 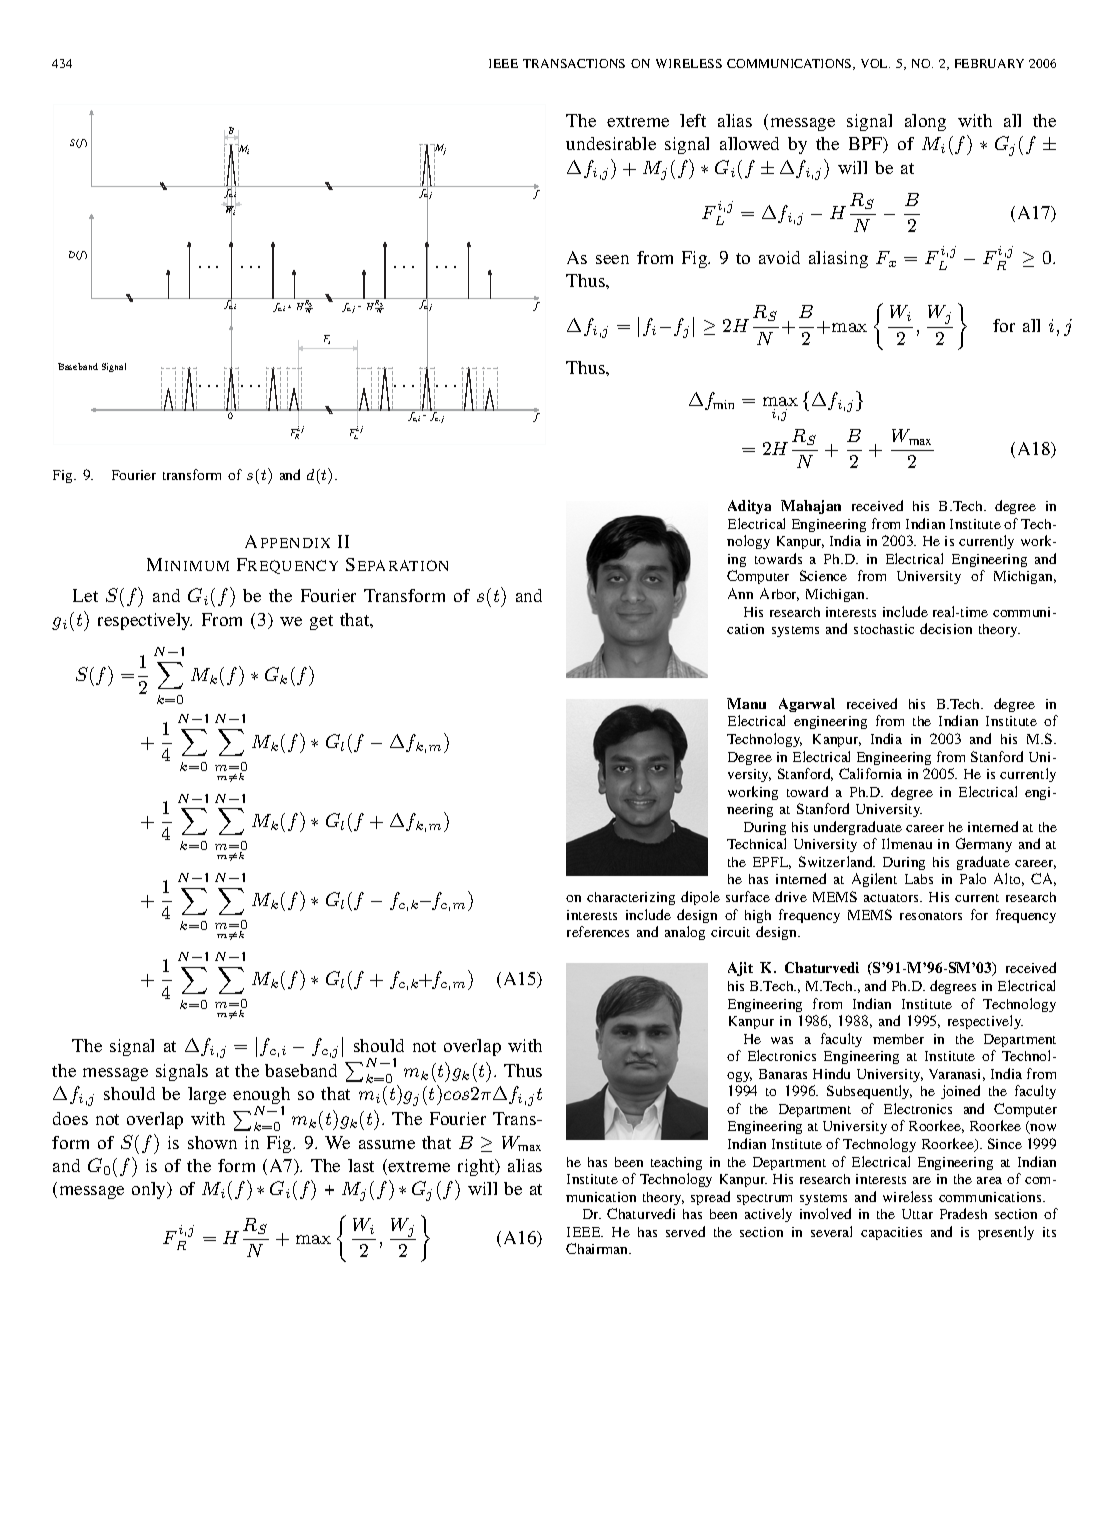 What do you see at coordinates (150, 1190) in the image?
I see `only` at bounding box center [150, 1190].
